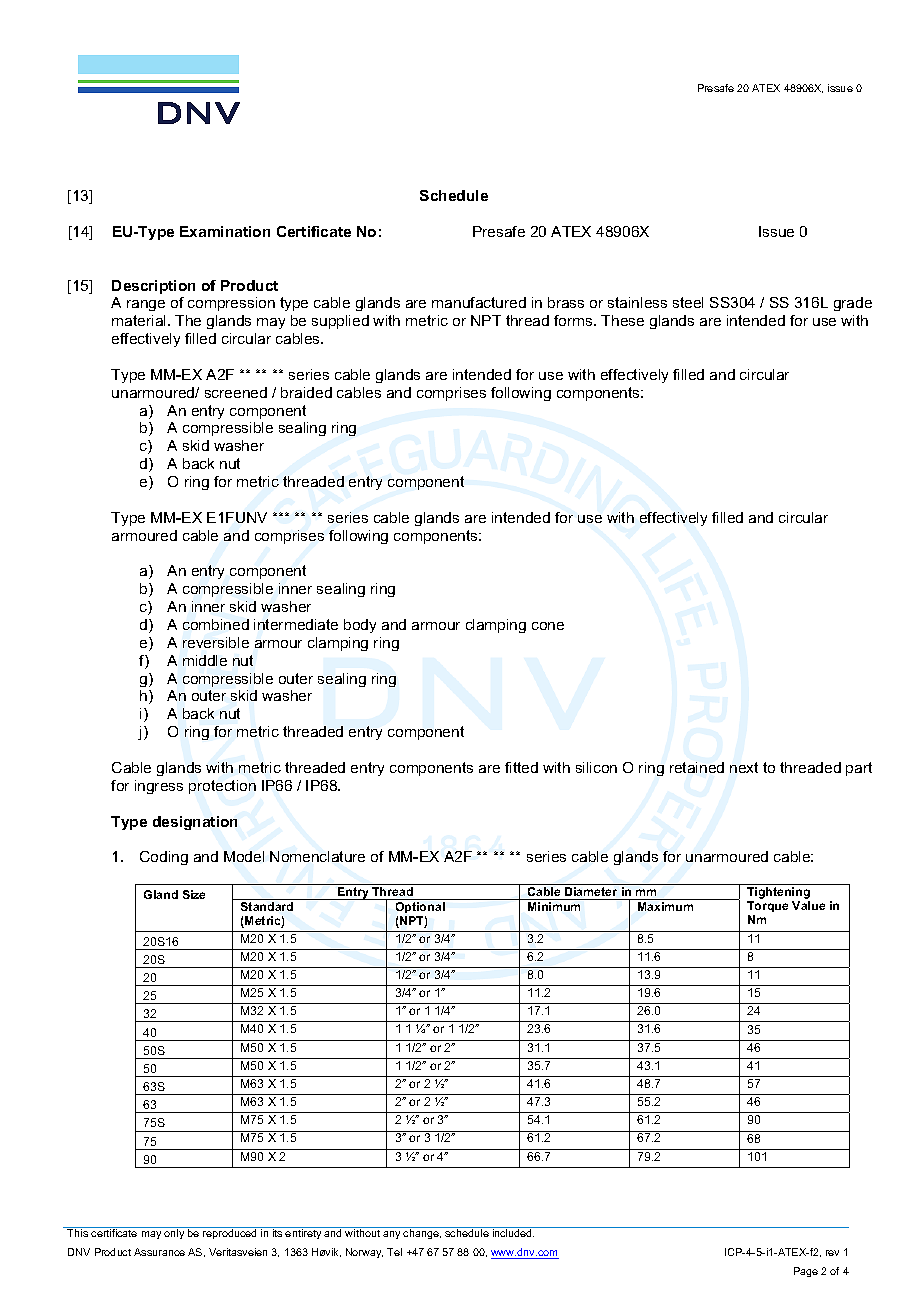  I want to click on next, so click(744, 767).
